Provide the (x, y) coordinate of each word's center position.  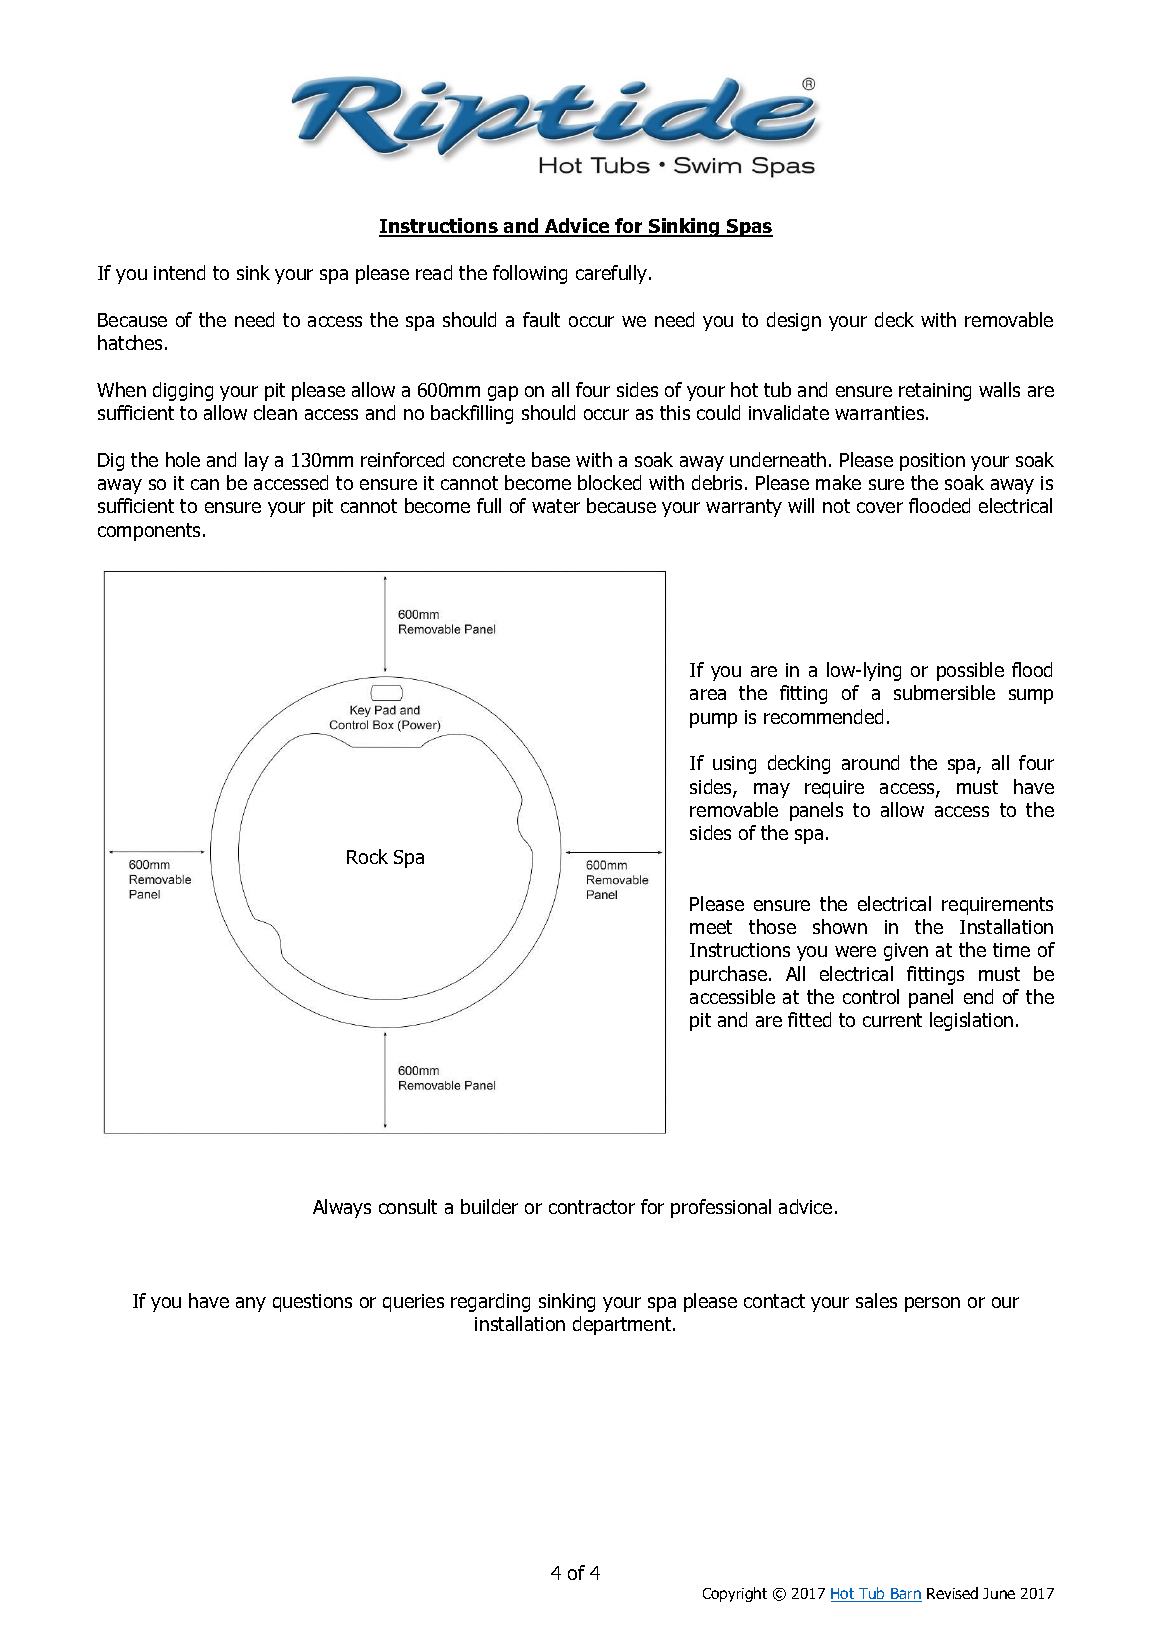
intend (179, 272)
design (794, 321)
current (892, 1020)
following (530, 274)
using (734, 765)
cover (880, 507)
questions (312, 1303)
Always (342, 1208)
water (556, 506)
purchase (728, 975)
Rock (367, 856)
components (149, 532)
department (623, 1325)
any (251, 1304)
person (932, 1304)
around (870, 762)
